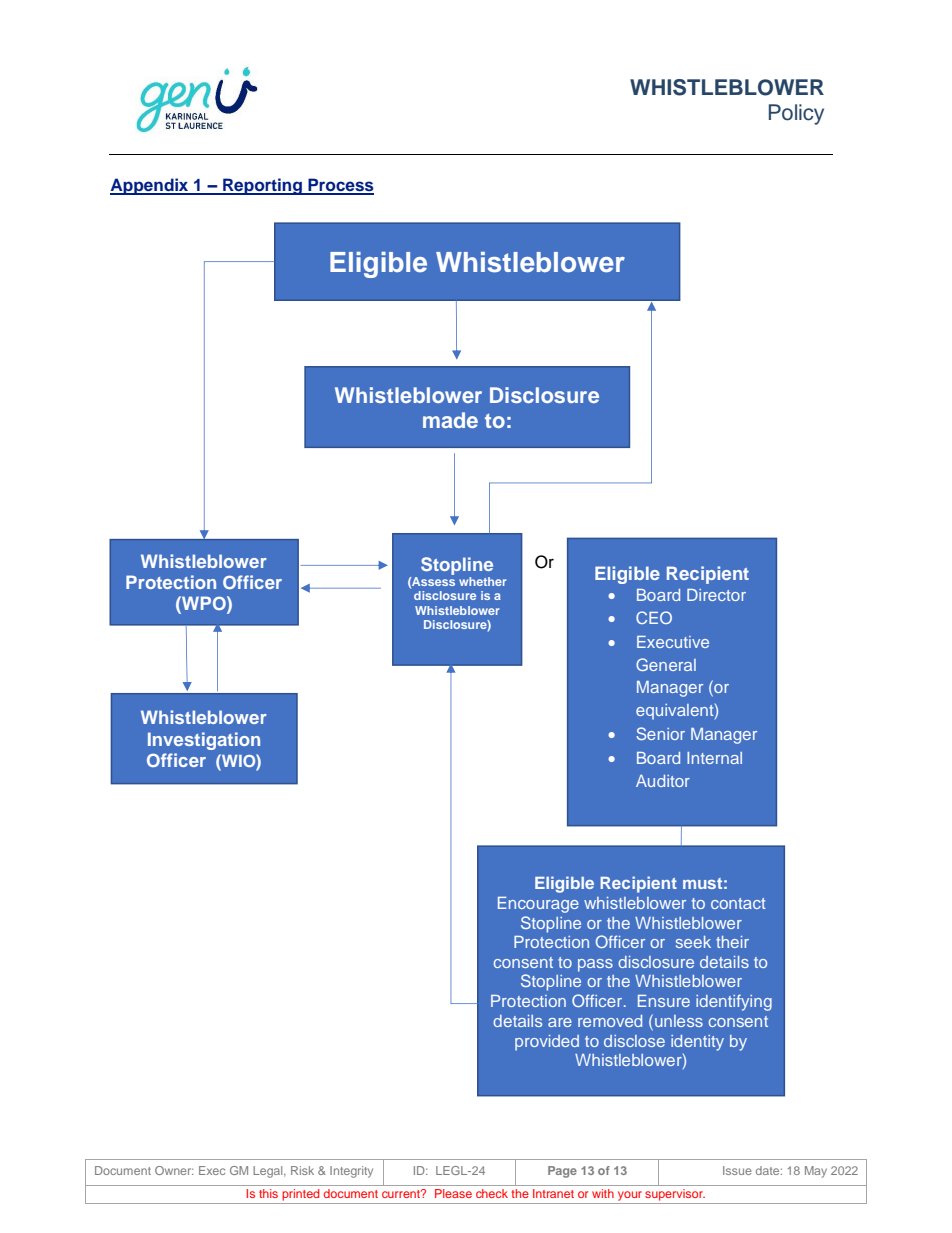  Describe the element at coordinates (666, 664) in the page. I see `General` at that location.
